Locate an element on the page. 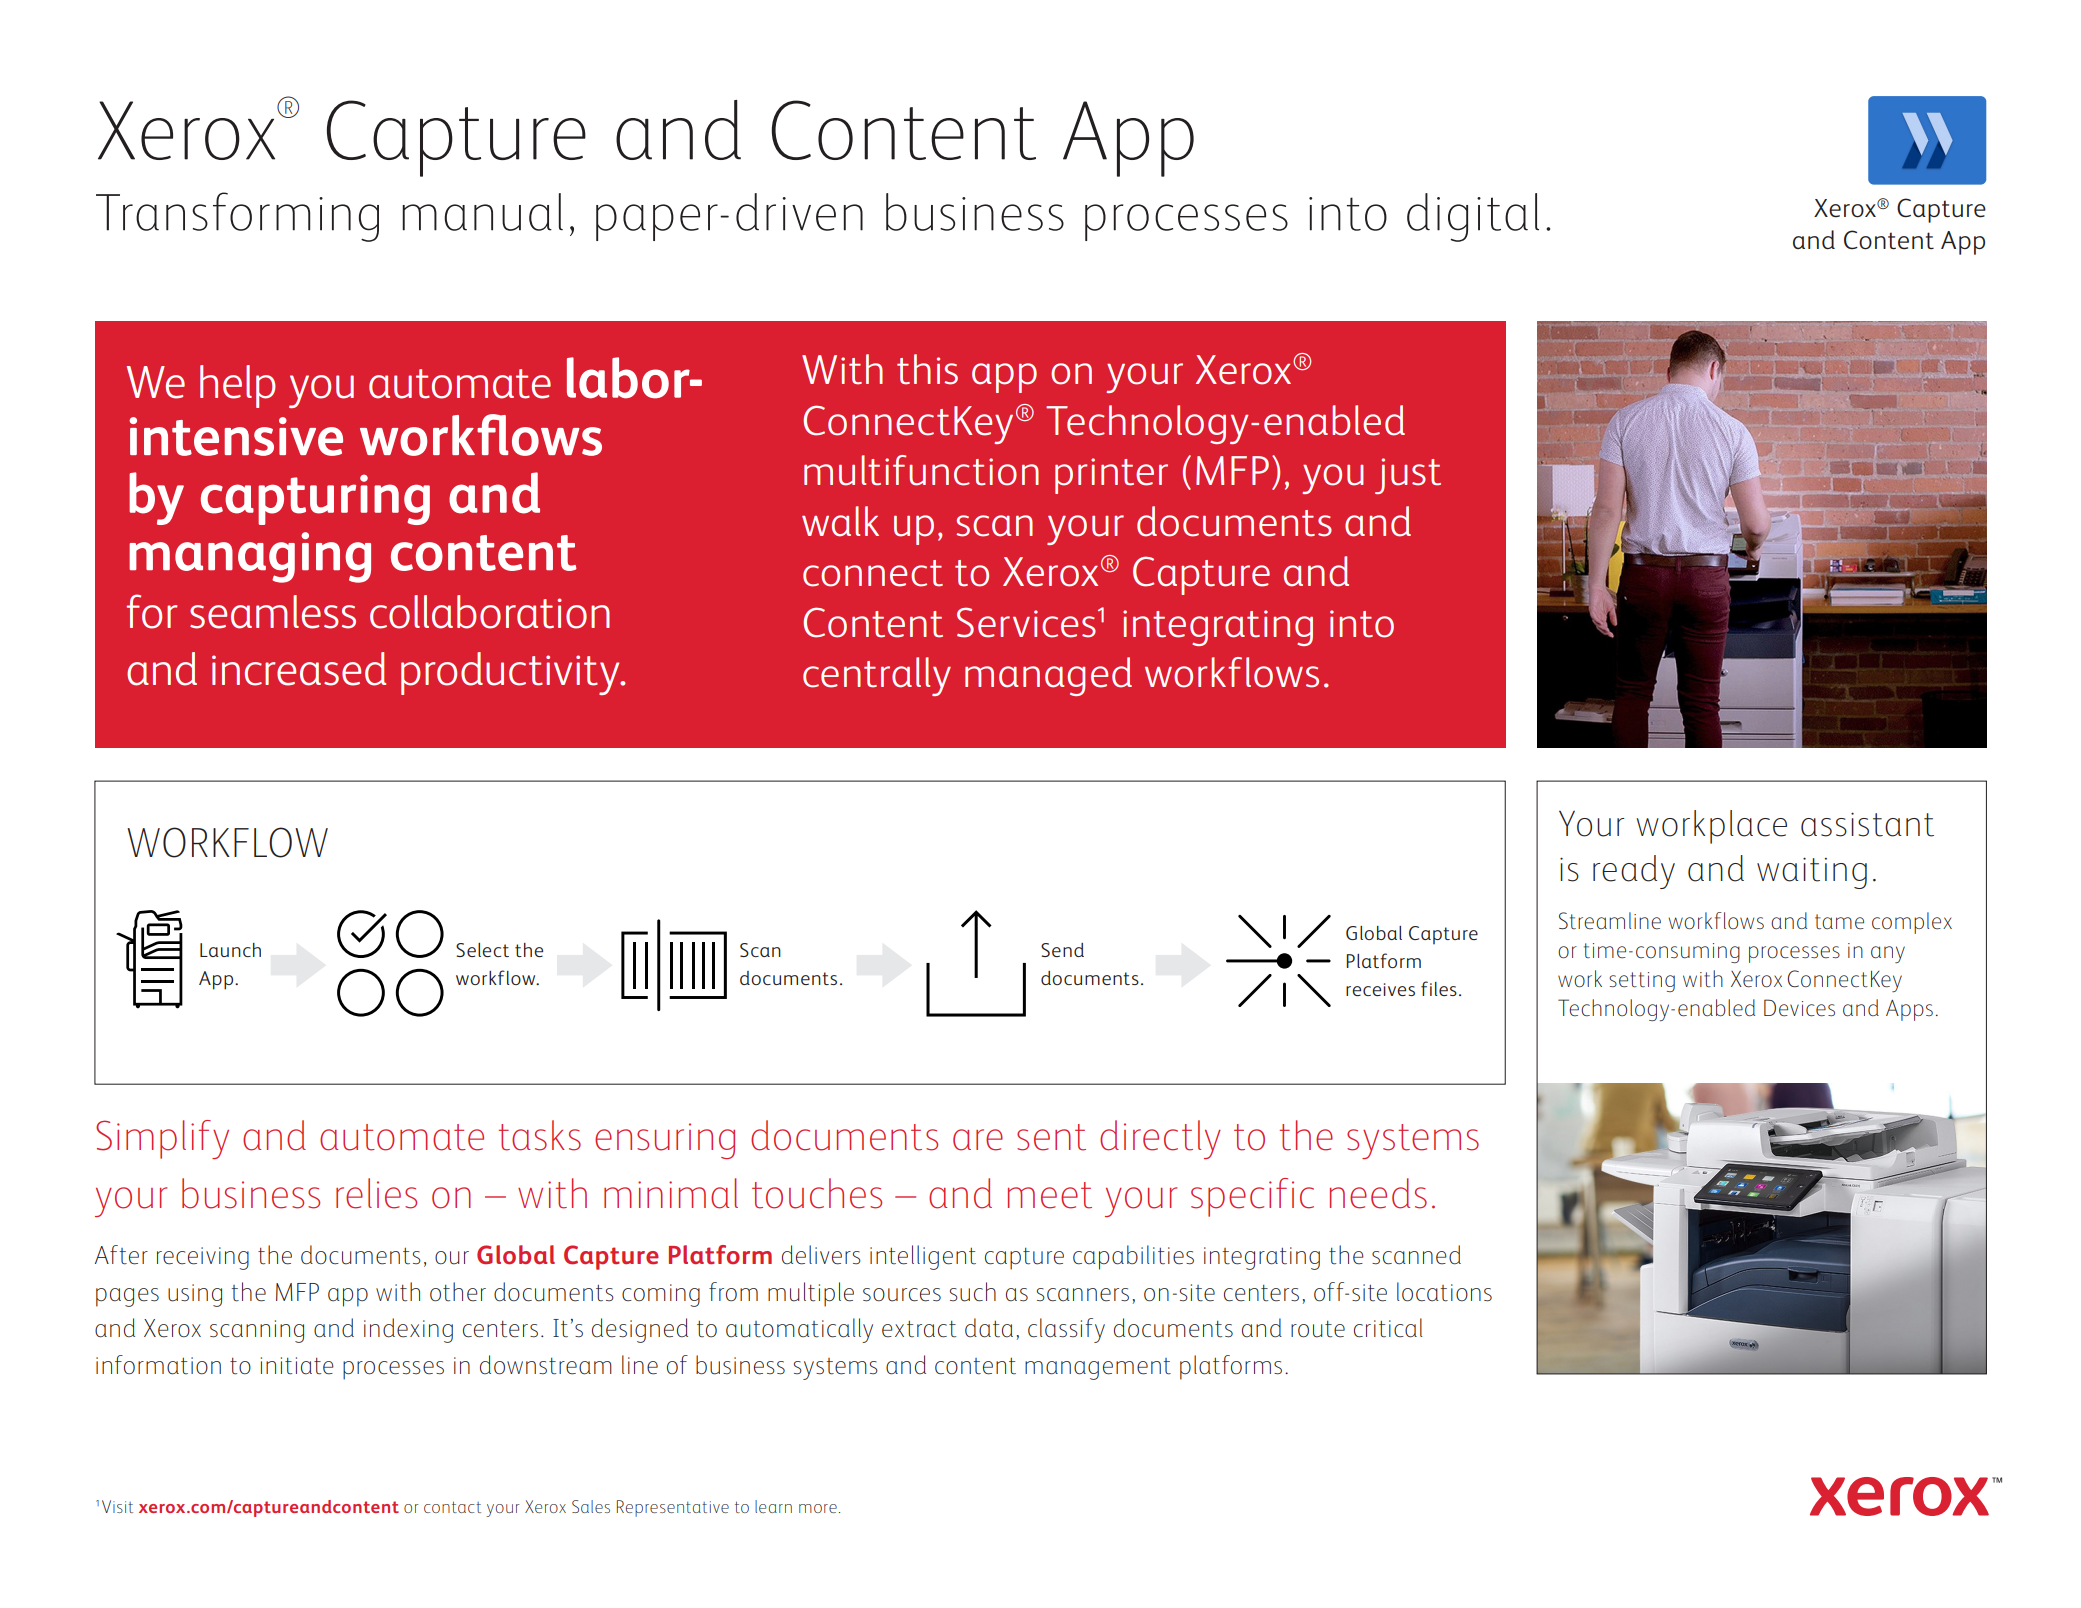  capturing is located at coordinates (315, 499).
